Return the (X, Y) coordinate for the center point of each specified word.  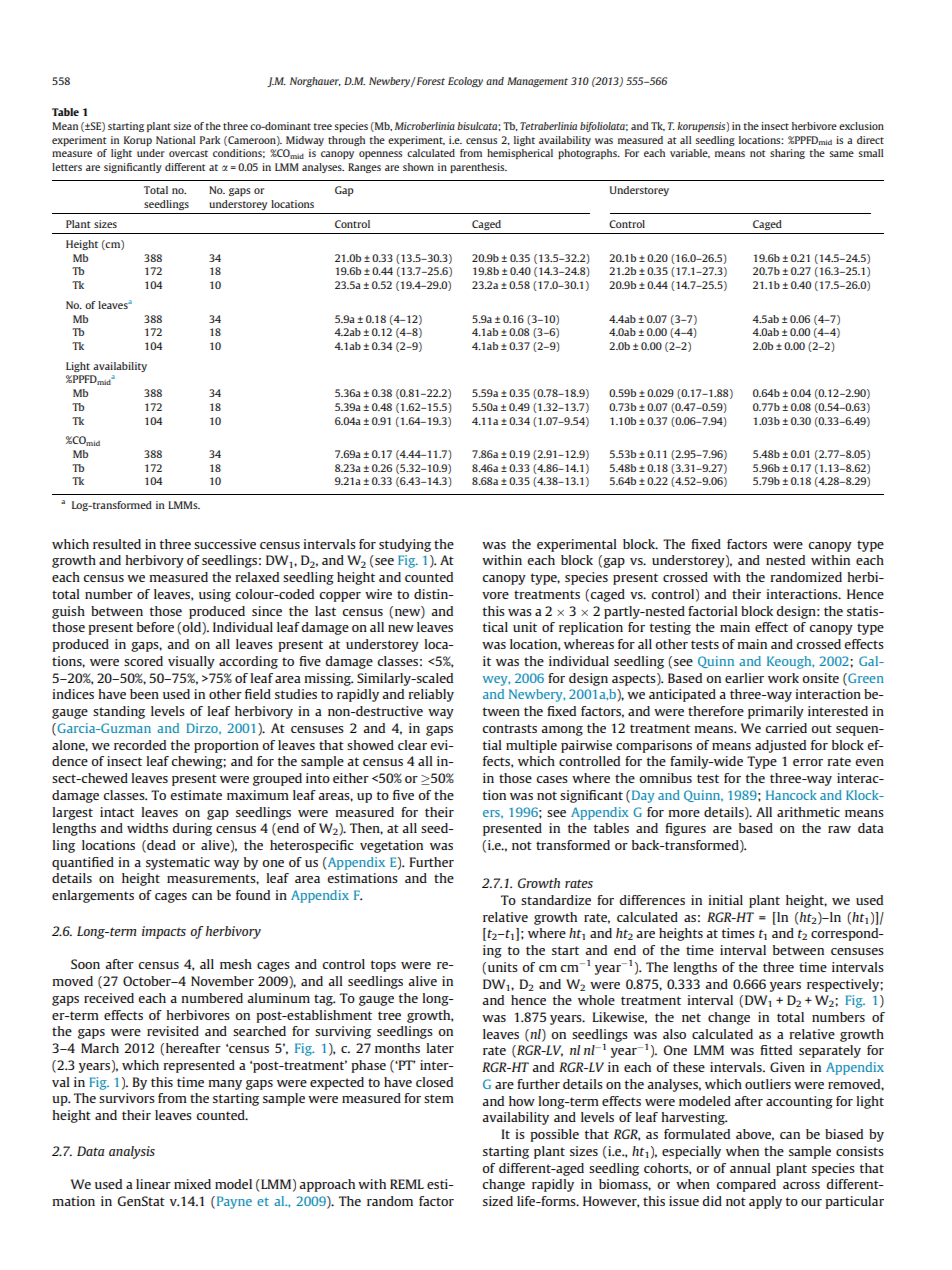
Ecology (465, 82)
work (783, 678)
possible (554, 1135)
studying (405, 545)
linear (153, 1184)
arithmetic (808, 812)
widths (147, 828)
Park (210, 140)
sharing (787, 154)
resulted (117, 544)
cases (552, 779)
